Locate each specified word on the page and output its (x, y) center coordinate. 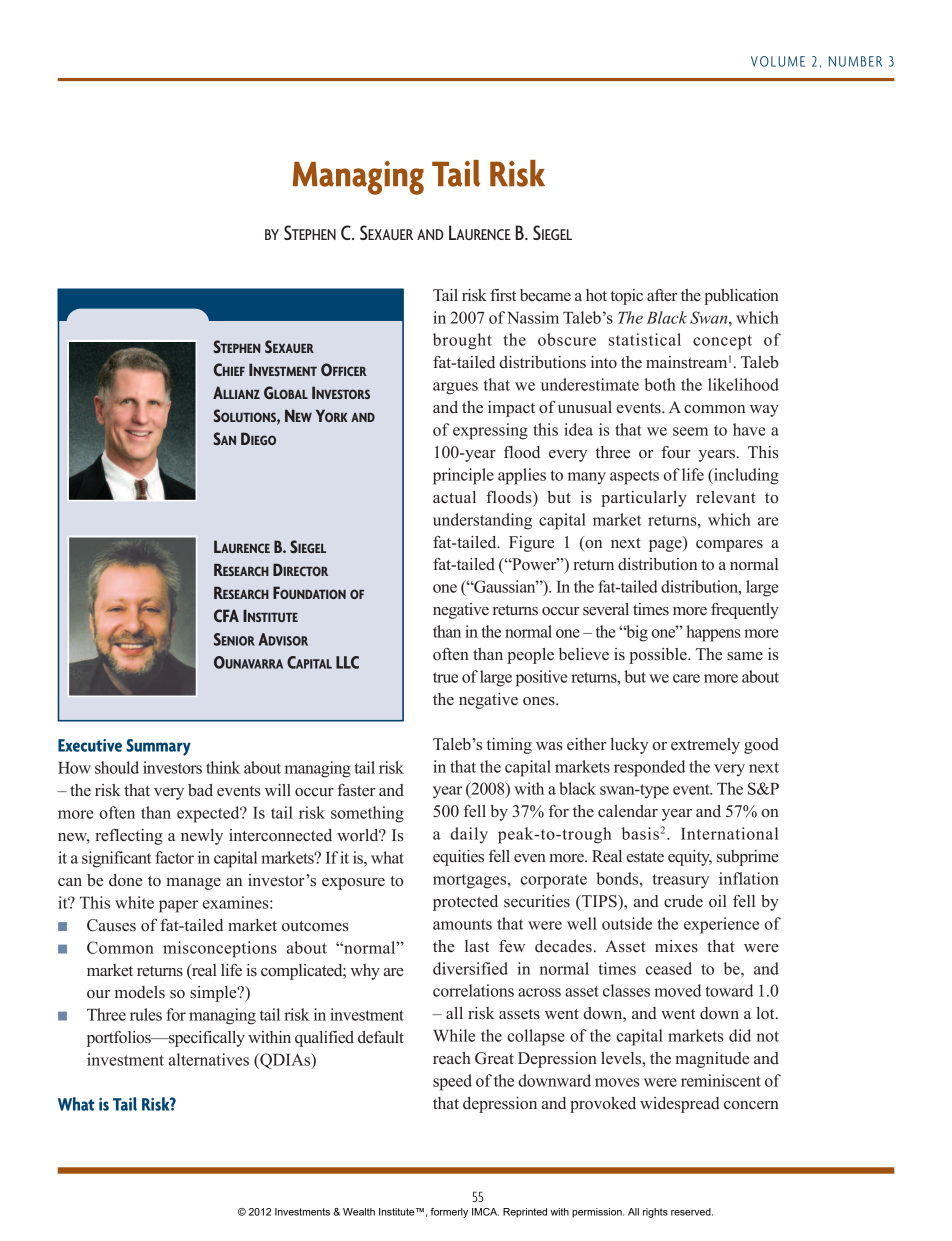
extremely (705, 746)
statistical (645, 339)
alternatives (209, 1059)
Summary (158, 747)
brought (462, 341)
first (503, 295)
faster (356, 790)
